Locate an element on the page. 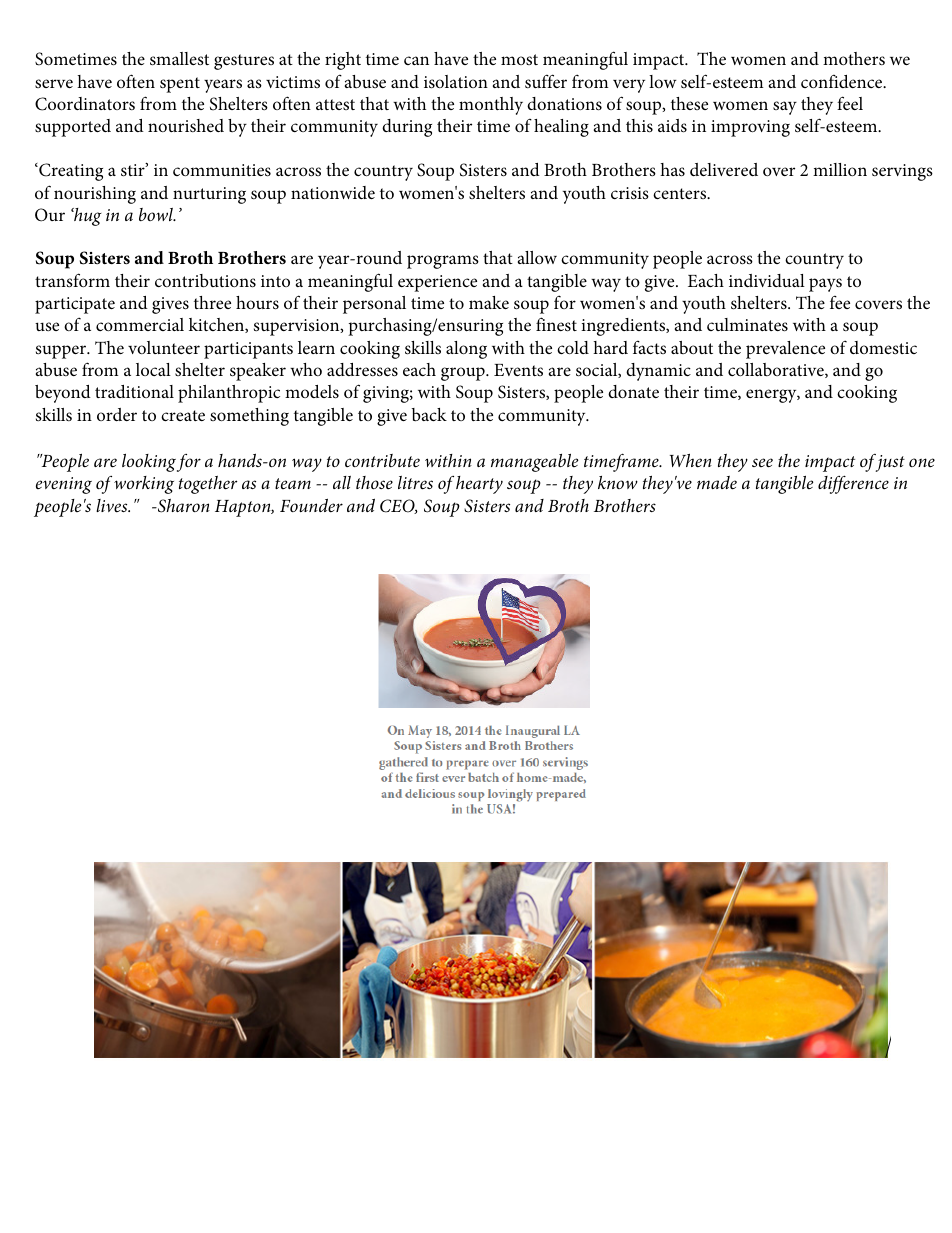 The image size is (952, 1233). experience is located at coordinates (437, 283).
